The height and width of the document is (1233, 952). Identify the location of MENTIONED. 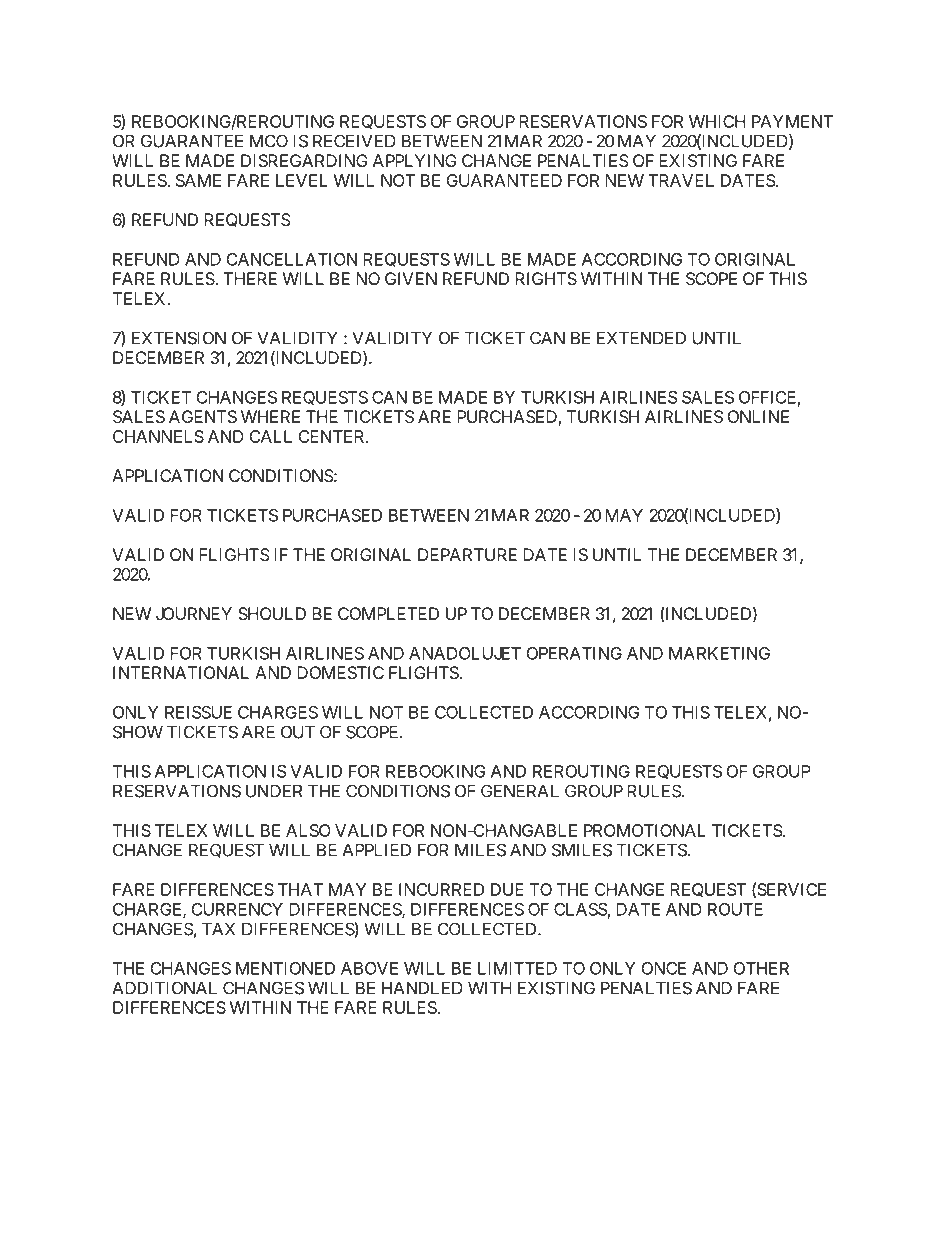
(285, 968).
